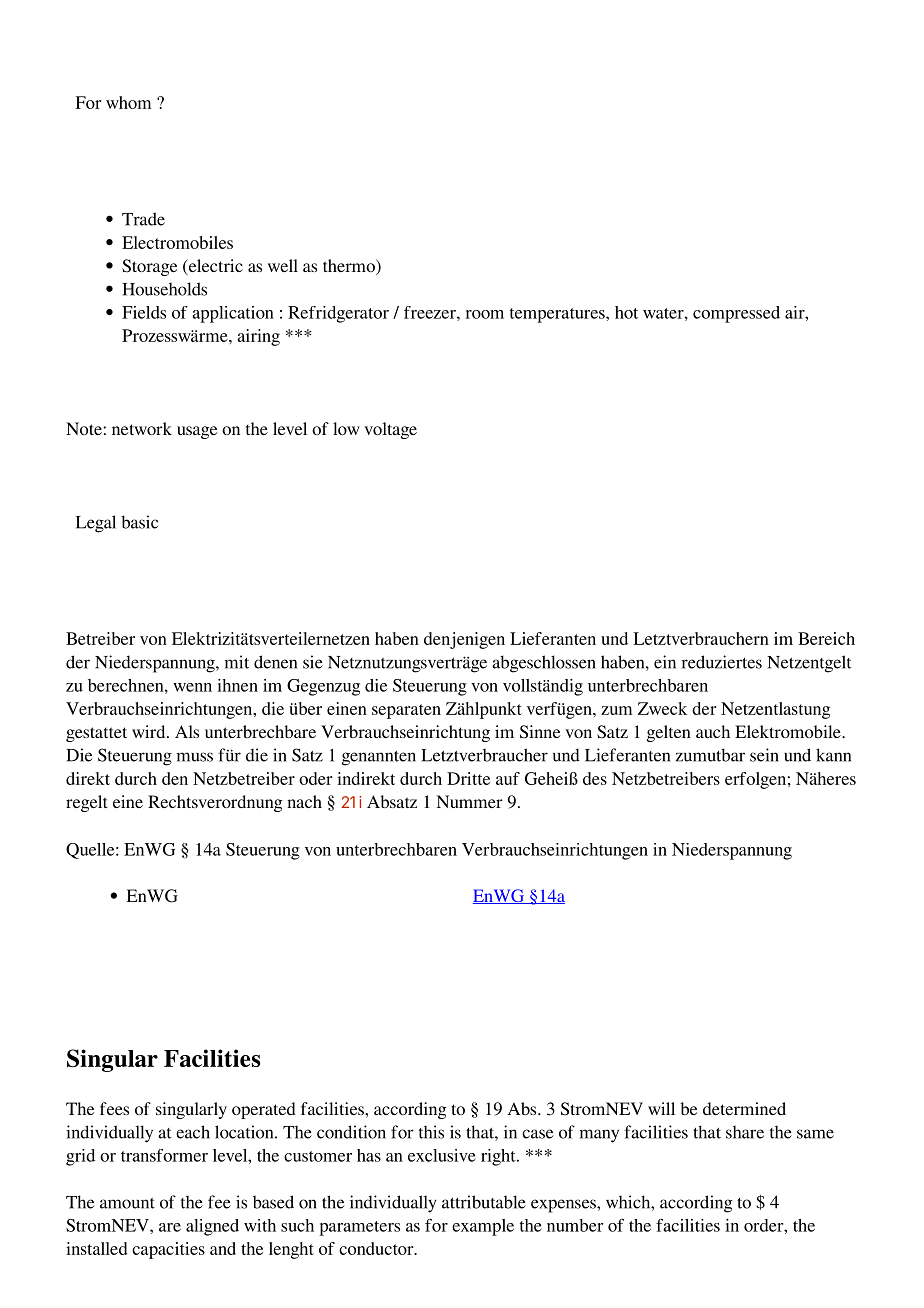 This image has width=924, height=1308. I want to click on room, so click(484, 314).
